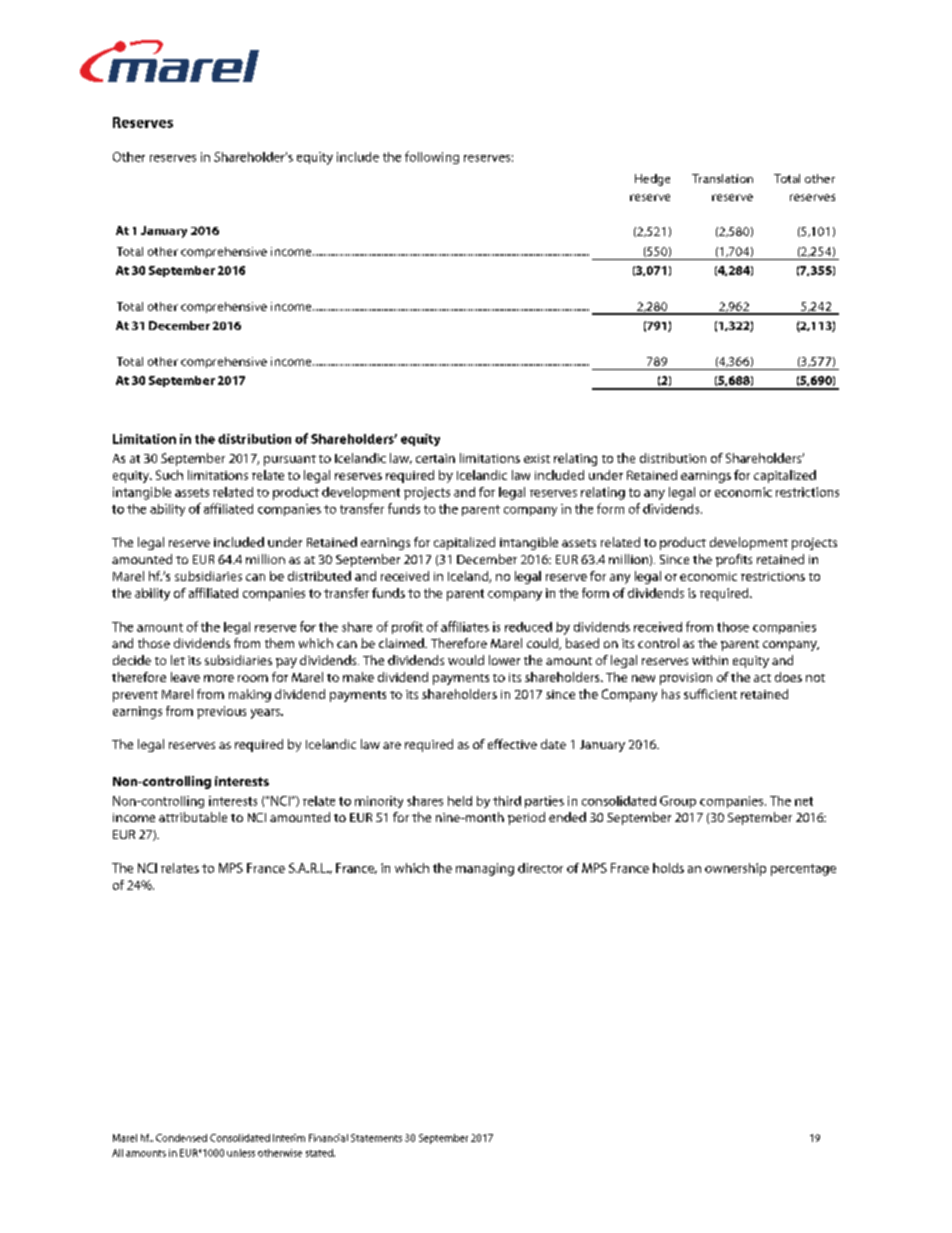 The width and height of the screenshot is (952, 1233). I want to click on Such, so click(169, 475).
